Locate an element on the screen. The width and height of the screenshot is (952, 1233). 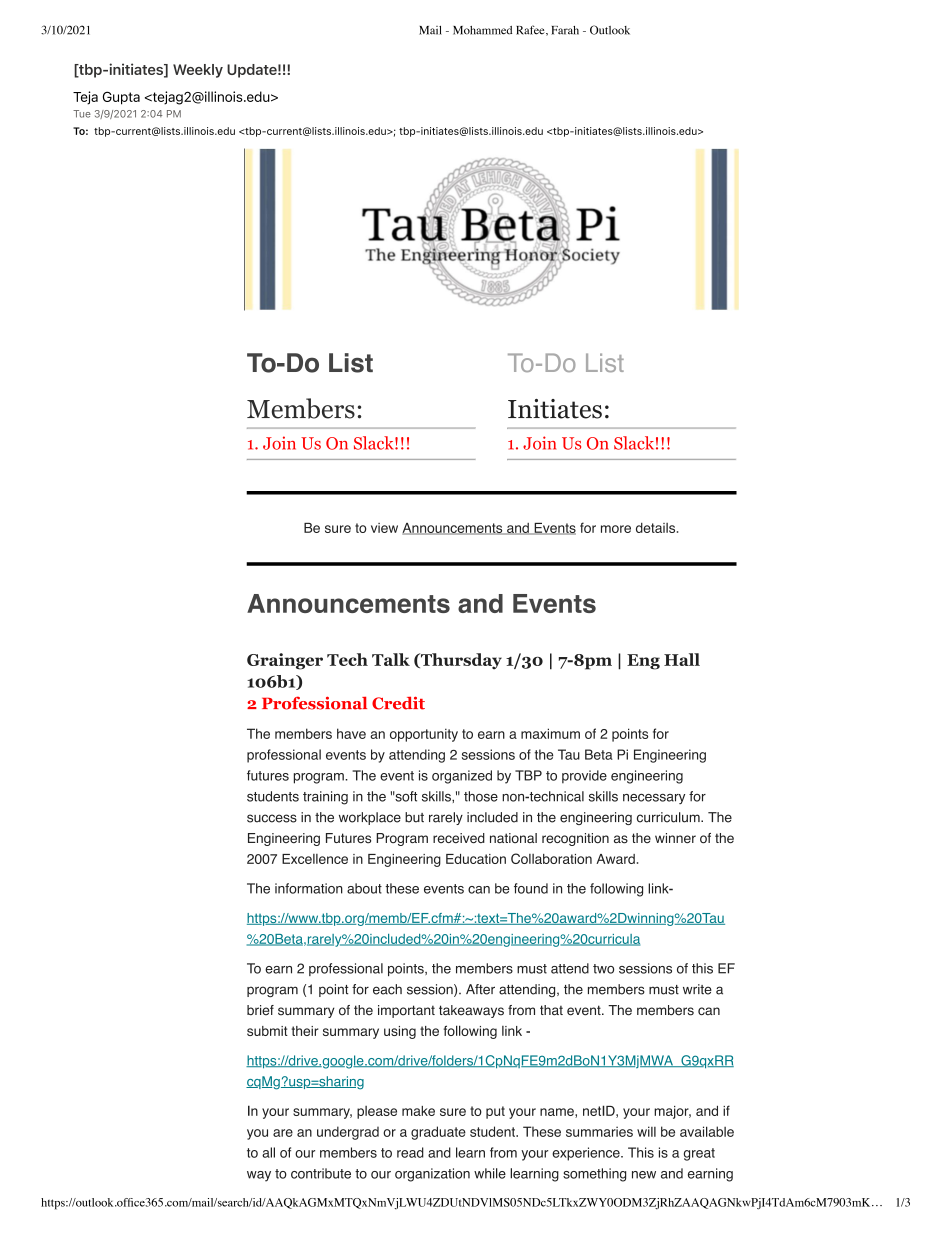
Farah is located at coordinates (565, 30).
